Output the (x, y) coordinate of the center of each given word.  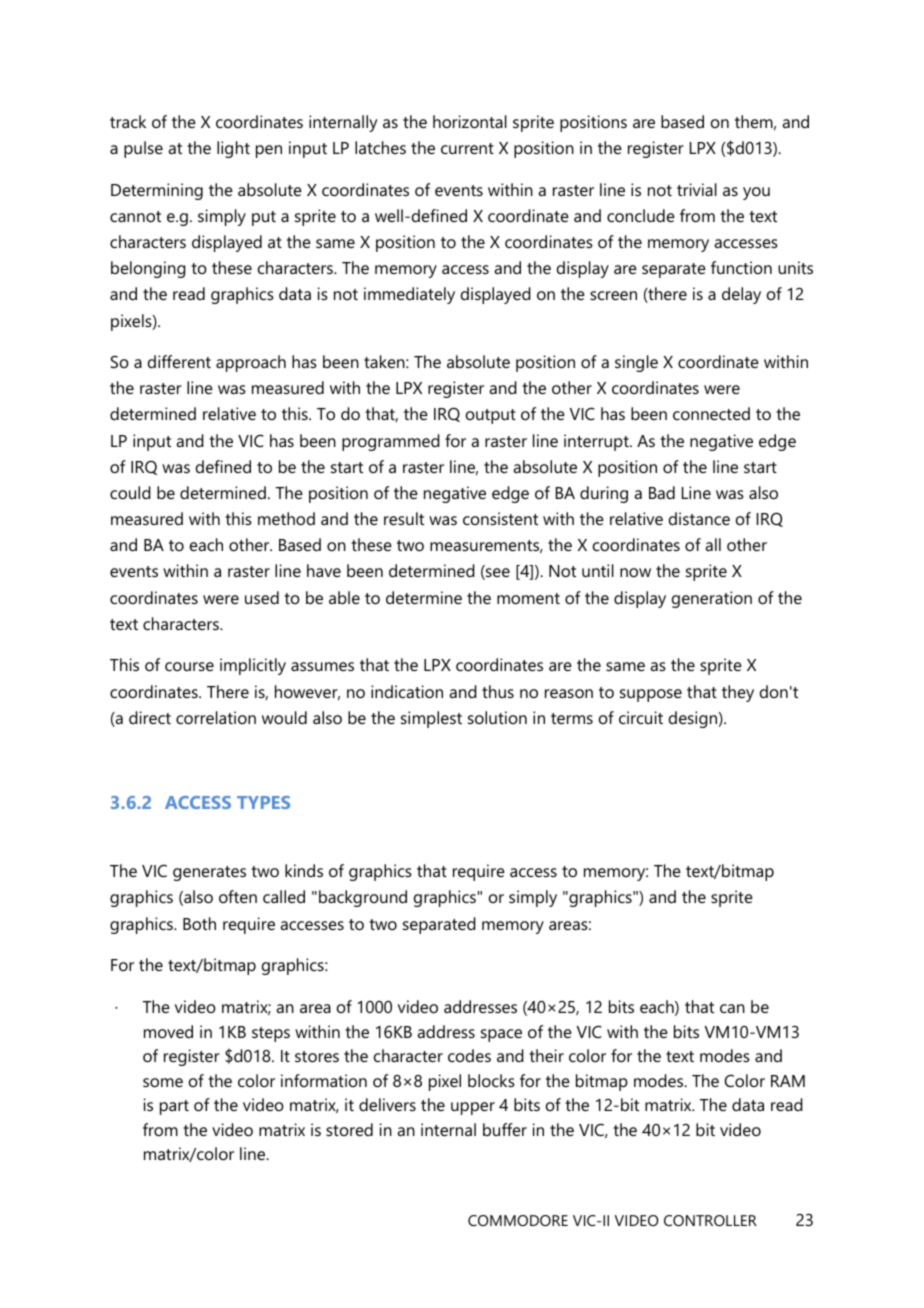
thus (498, 691)
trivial (697, 189)
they (738, 693)
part (174, 1107)
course (189, 666)
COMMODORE (518, 1220)
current (467, 148)
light (233, 149)
